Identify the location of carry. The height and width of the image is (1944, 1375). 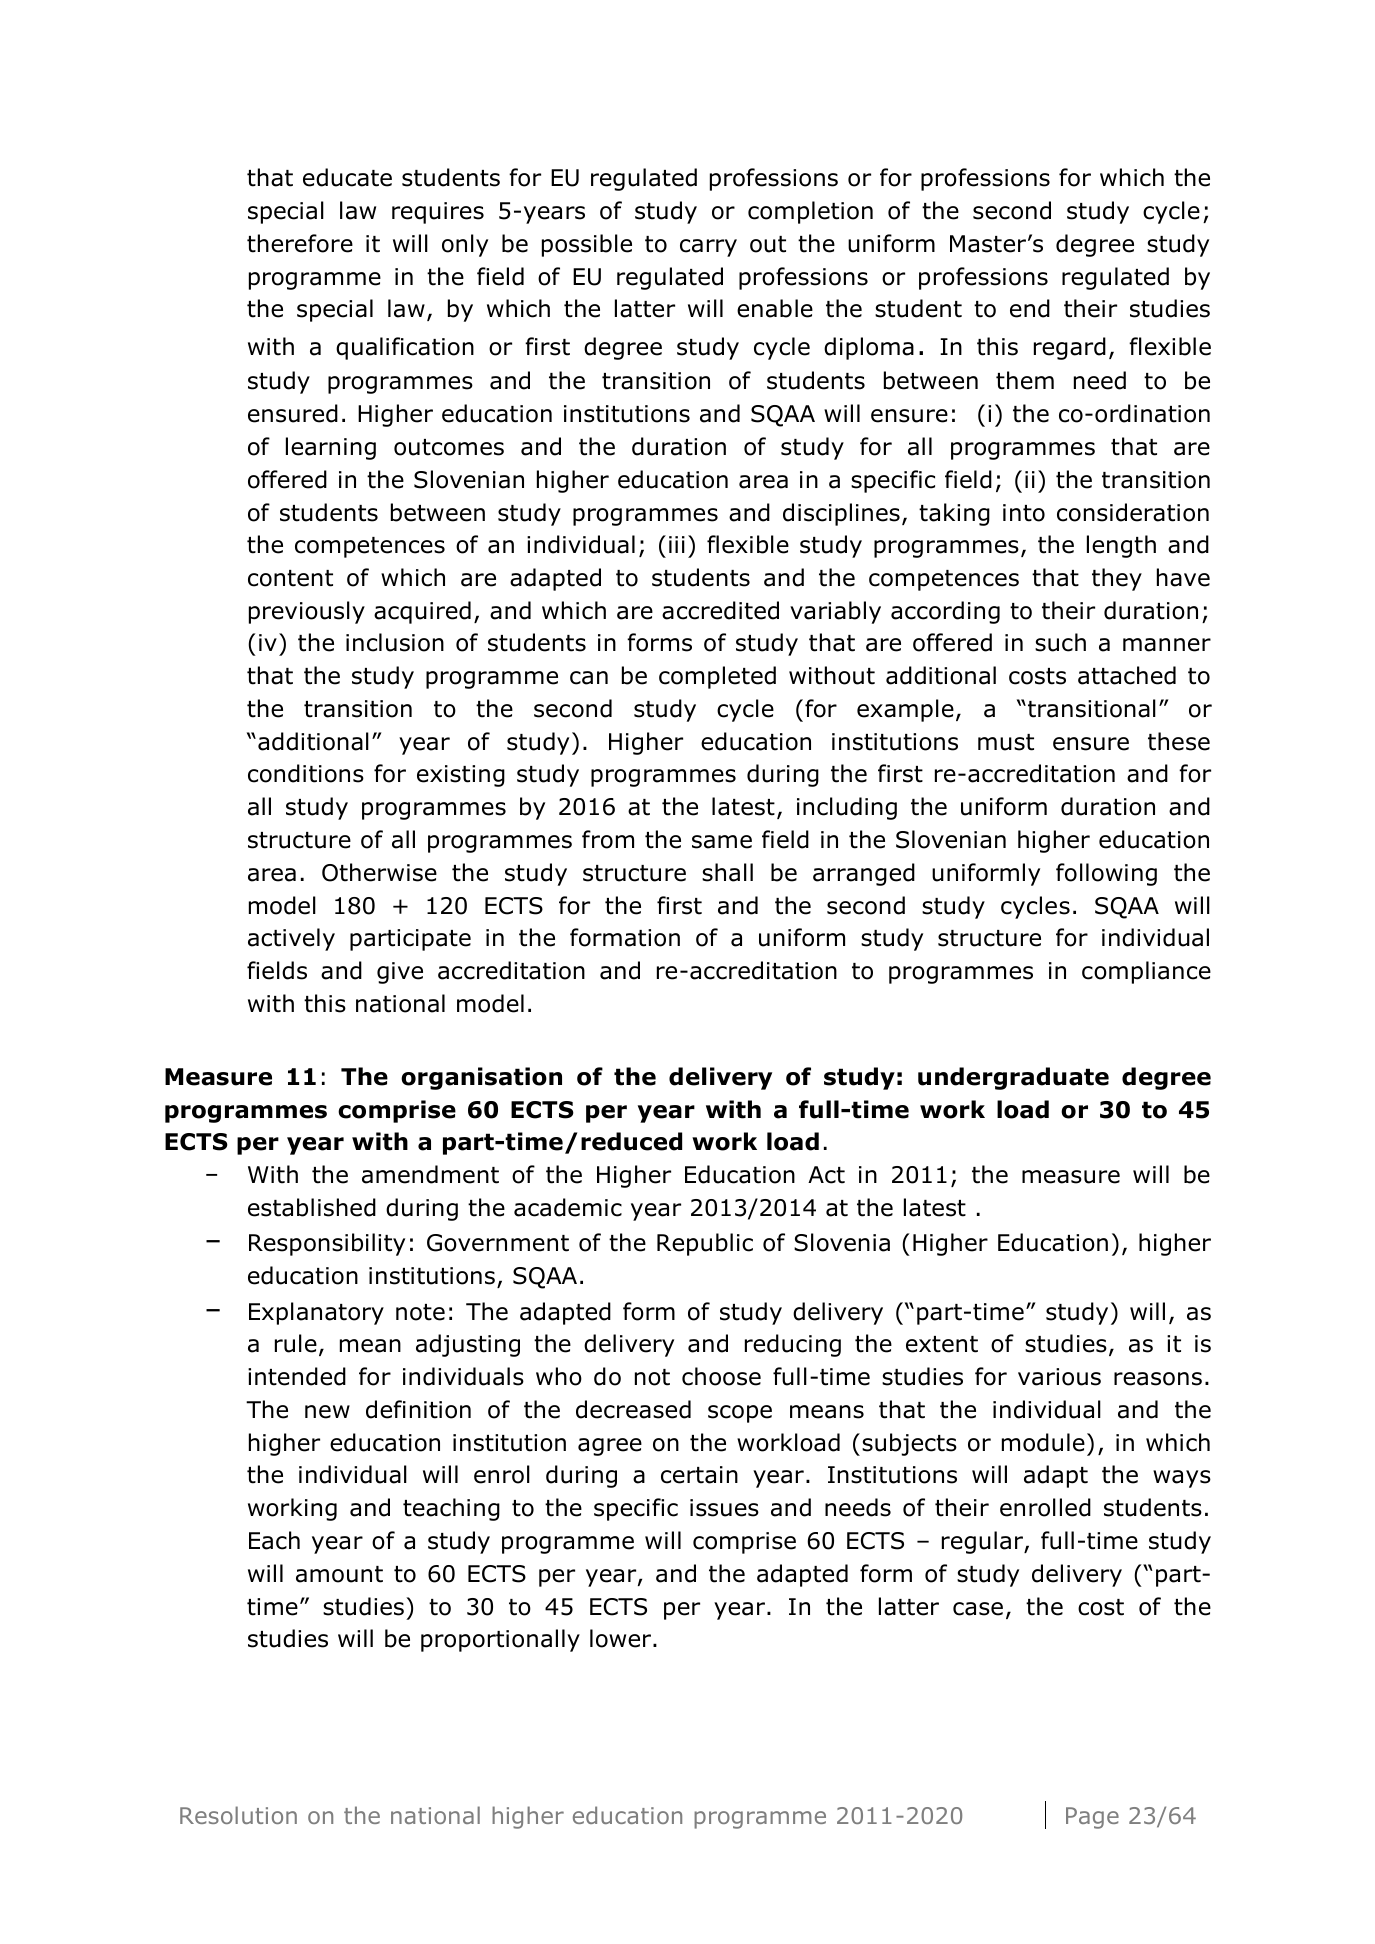
(708, 248).
